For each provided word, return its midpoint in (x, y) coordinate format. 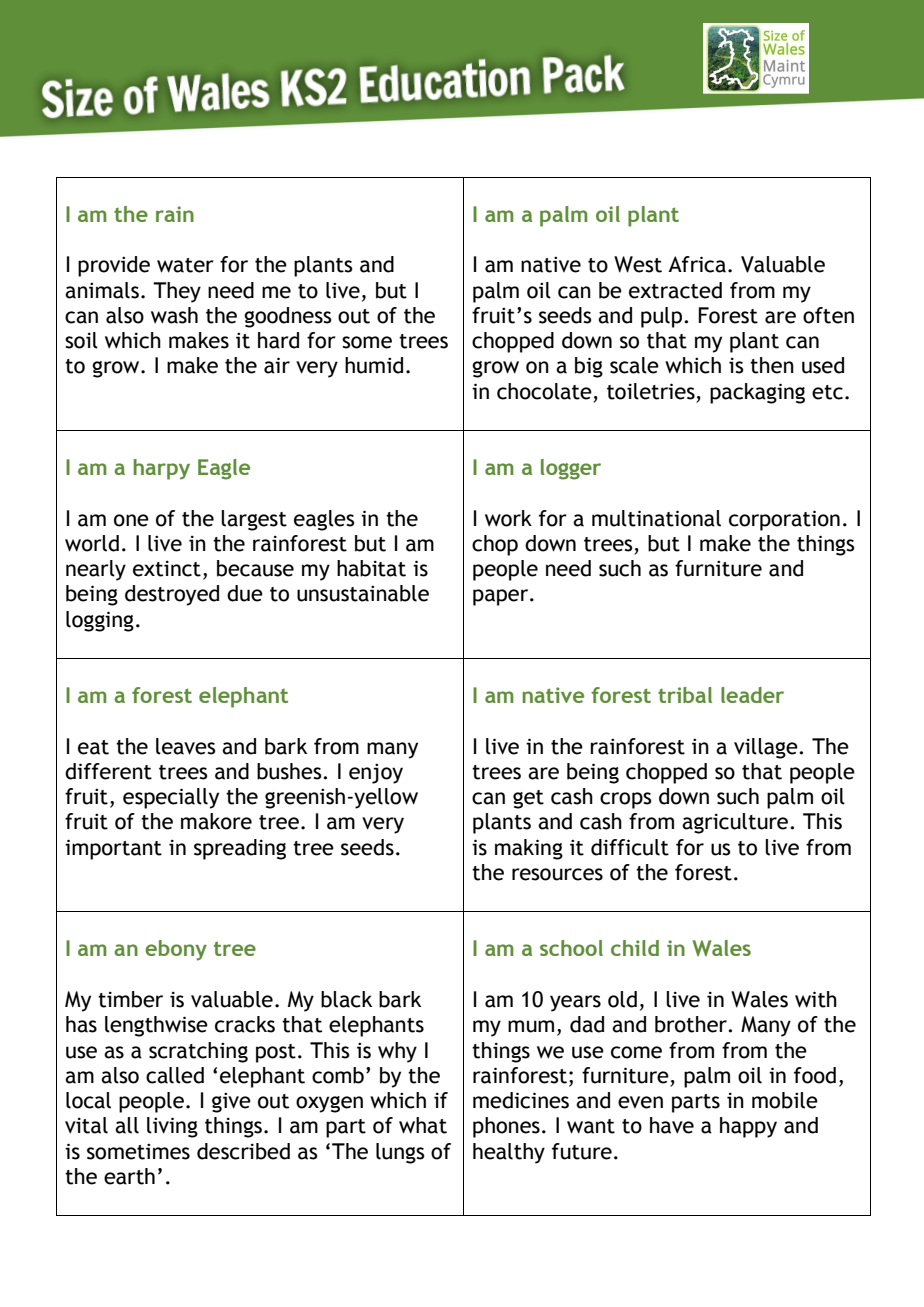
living (172, 1127)
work (508, 518)
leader (752, 695)
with (816, 999)
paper (502, 597)
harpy (161, 469)
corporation (784, 520)
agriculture (736, 823)
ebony (176, 950)
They (177, 292)
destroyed (172, 595)
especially (171, 798)
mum (531, 1026)
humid (374, 365)
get (528, 799)
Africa (697, 264)
